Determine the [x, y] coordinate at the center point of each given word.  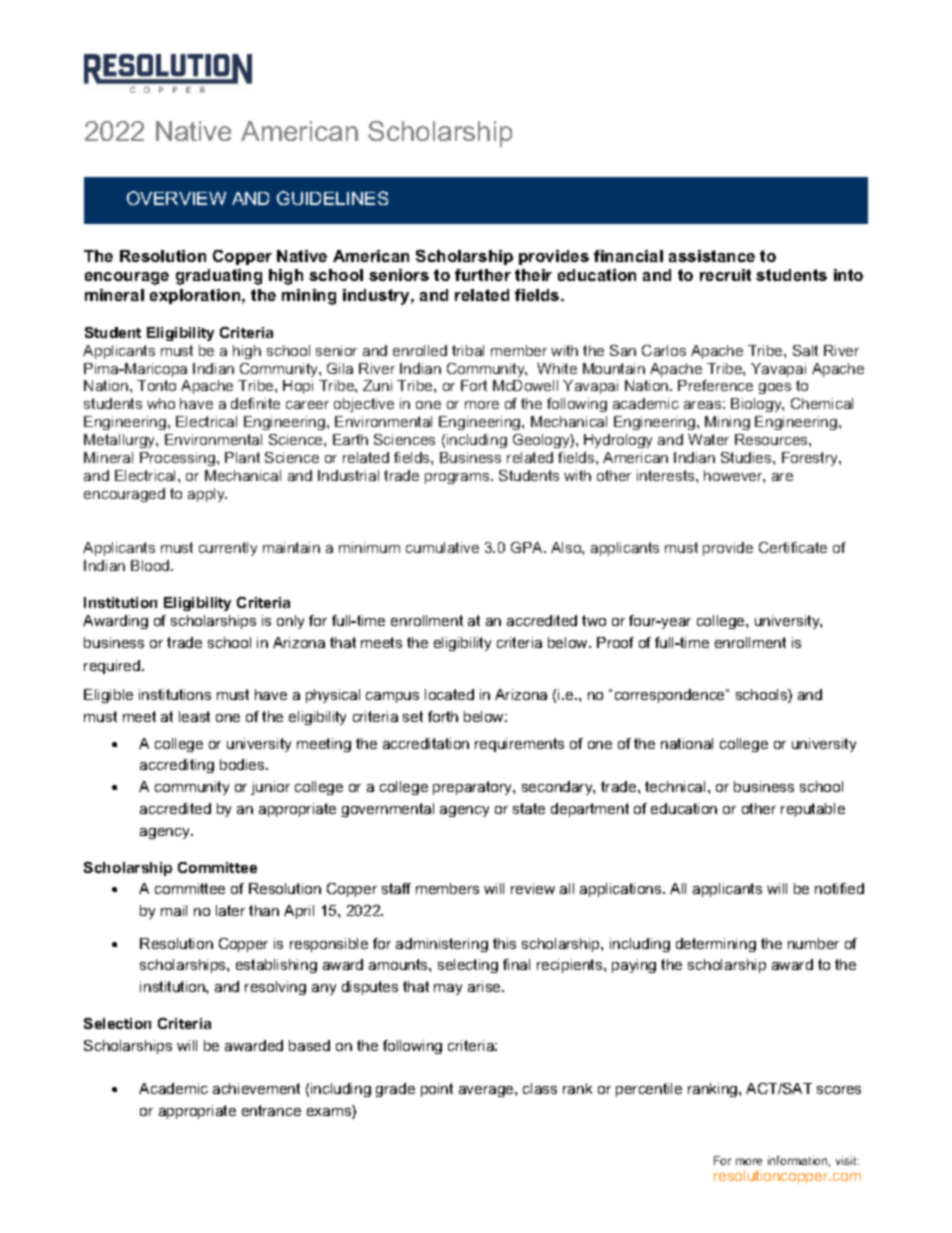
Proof [615, 642]
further [483, 275]
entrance [271, 1110]
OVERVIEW [176, 198]
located [449, 694]
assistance [712, 256]
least [194, 716]
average [487, 1091]
